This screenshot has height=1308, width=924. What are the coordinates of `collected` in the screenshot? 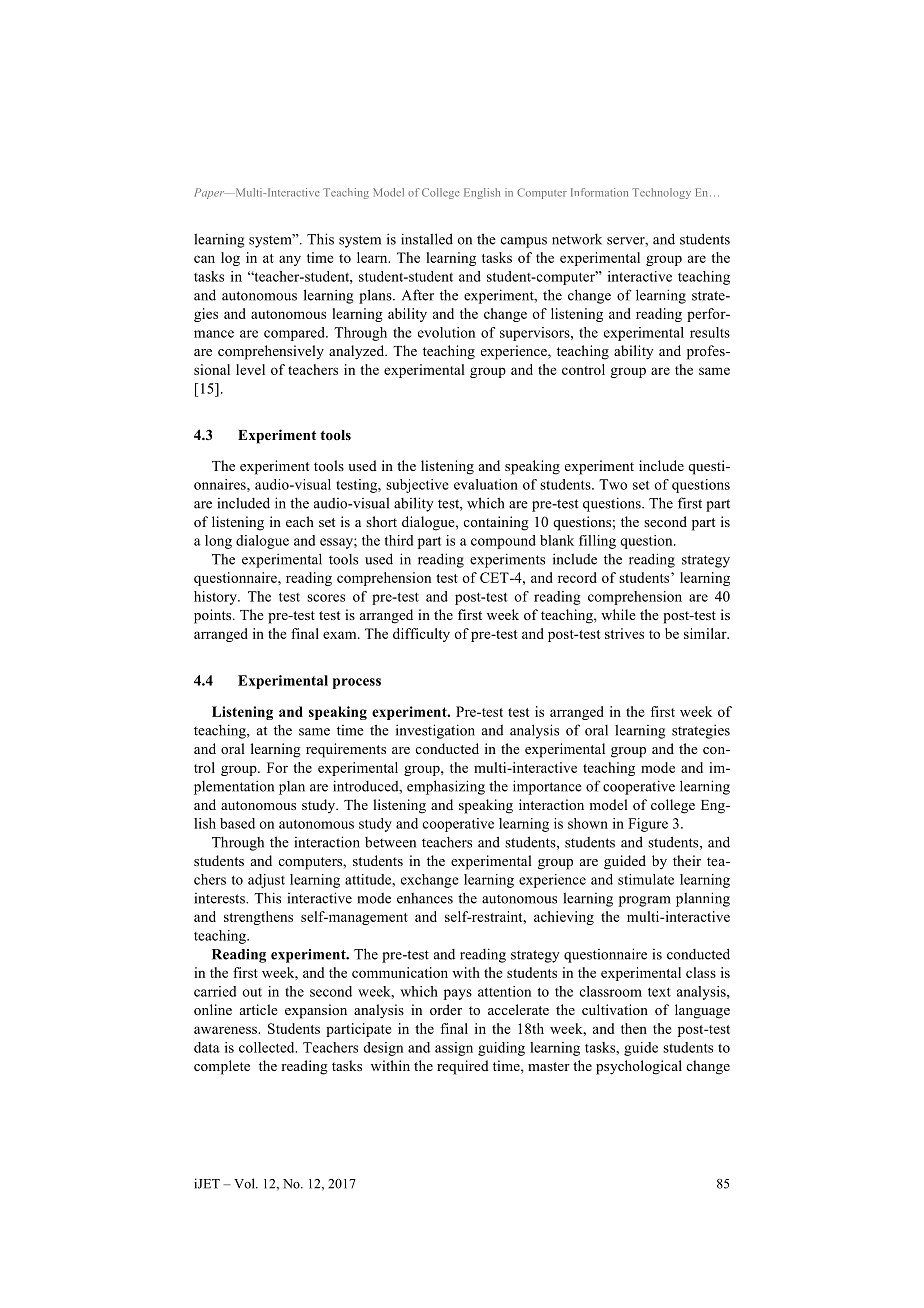 It's located at (268, 1047).
